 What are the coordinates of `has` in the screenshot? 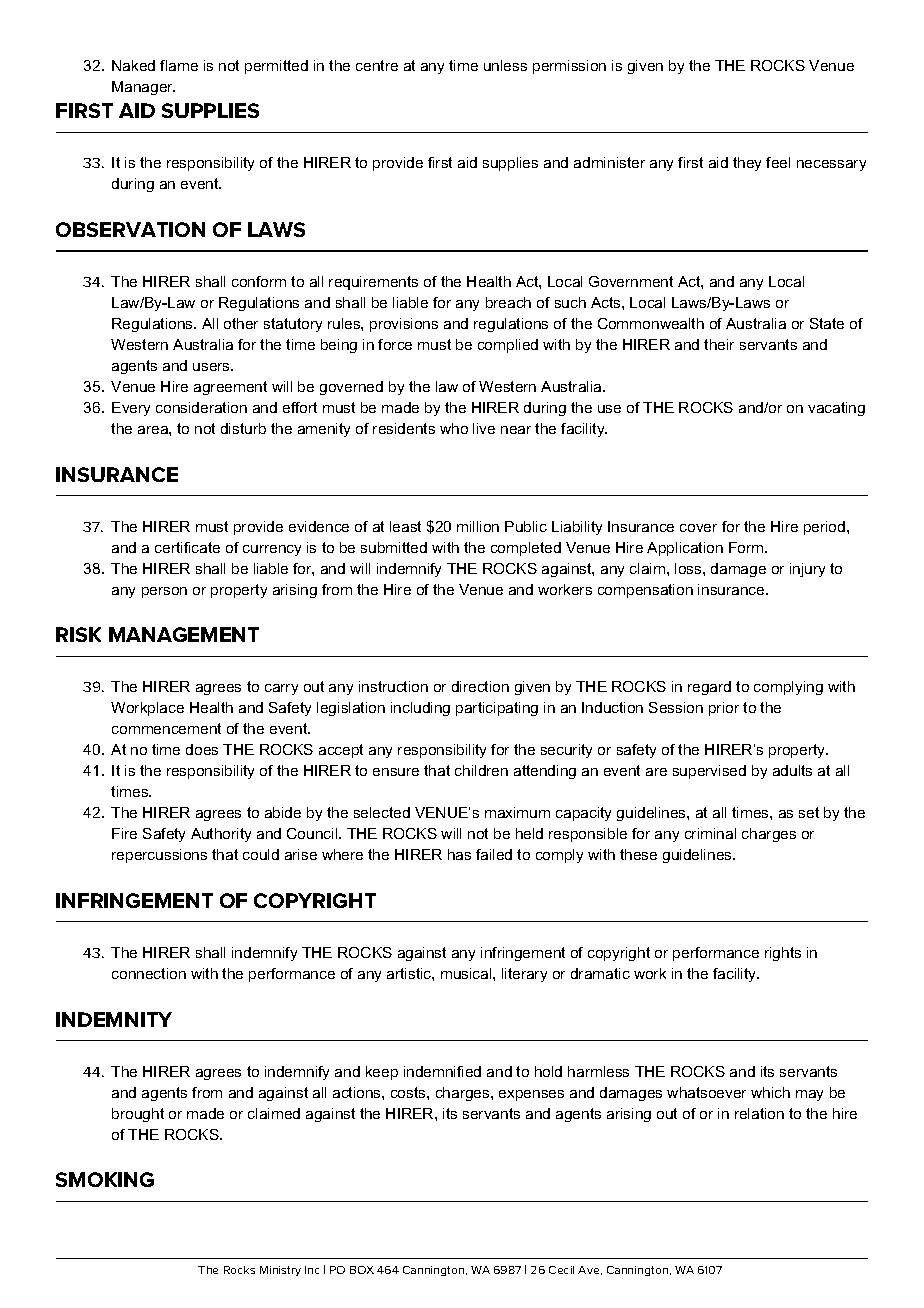 It's located at (459, 854).
